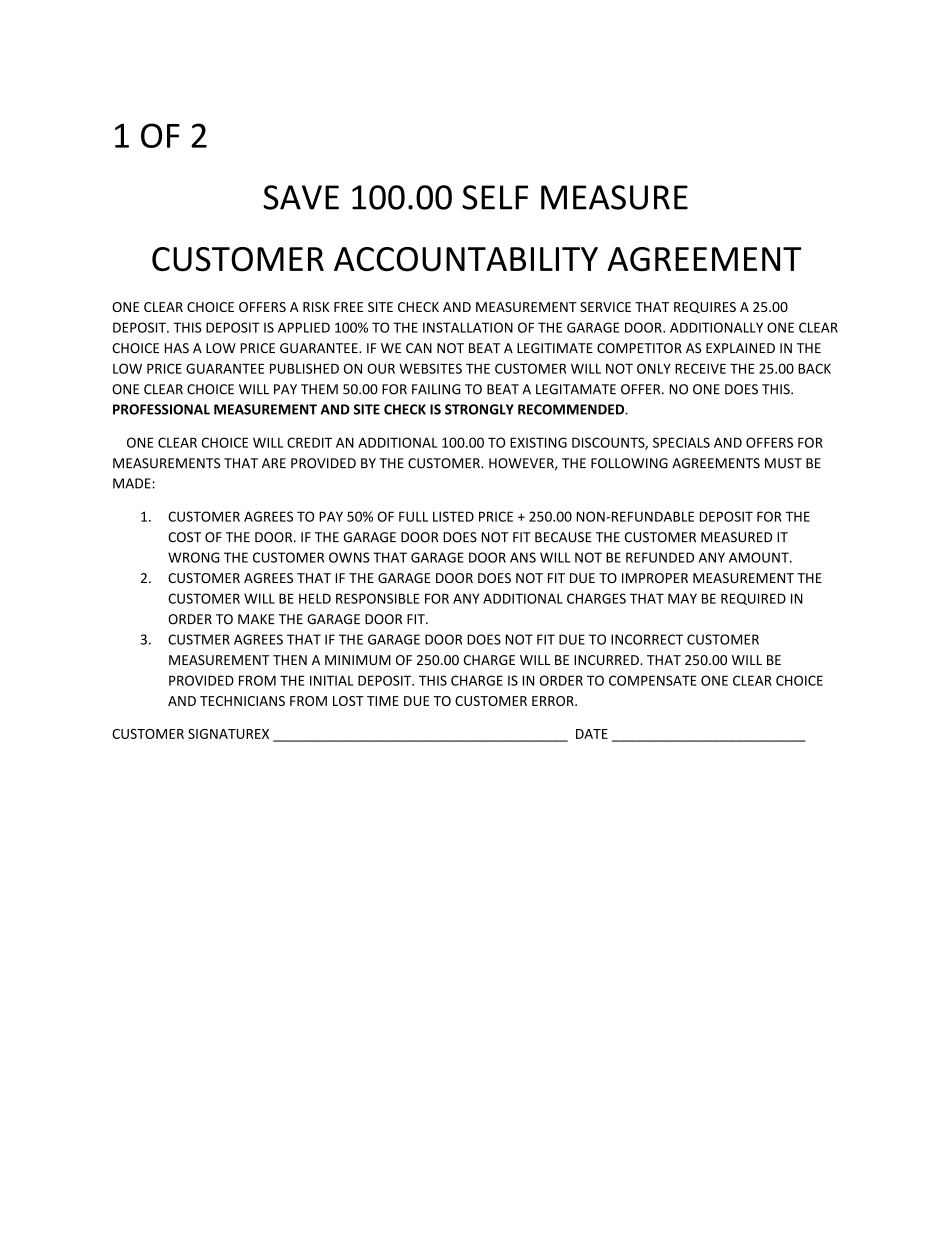 This screenshot has width=952, height=1233. What do you see at coordinates (301, 197) in the screenshot?
I see `SAVE` at bounding box center [301, 197].
